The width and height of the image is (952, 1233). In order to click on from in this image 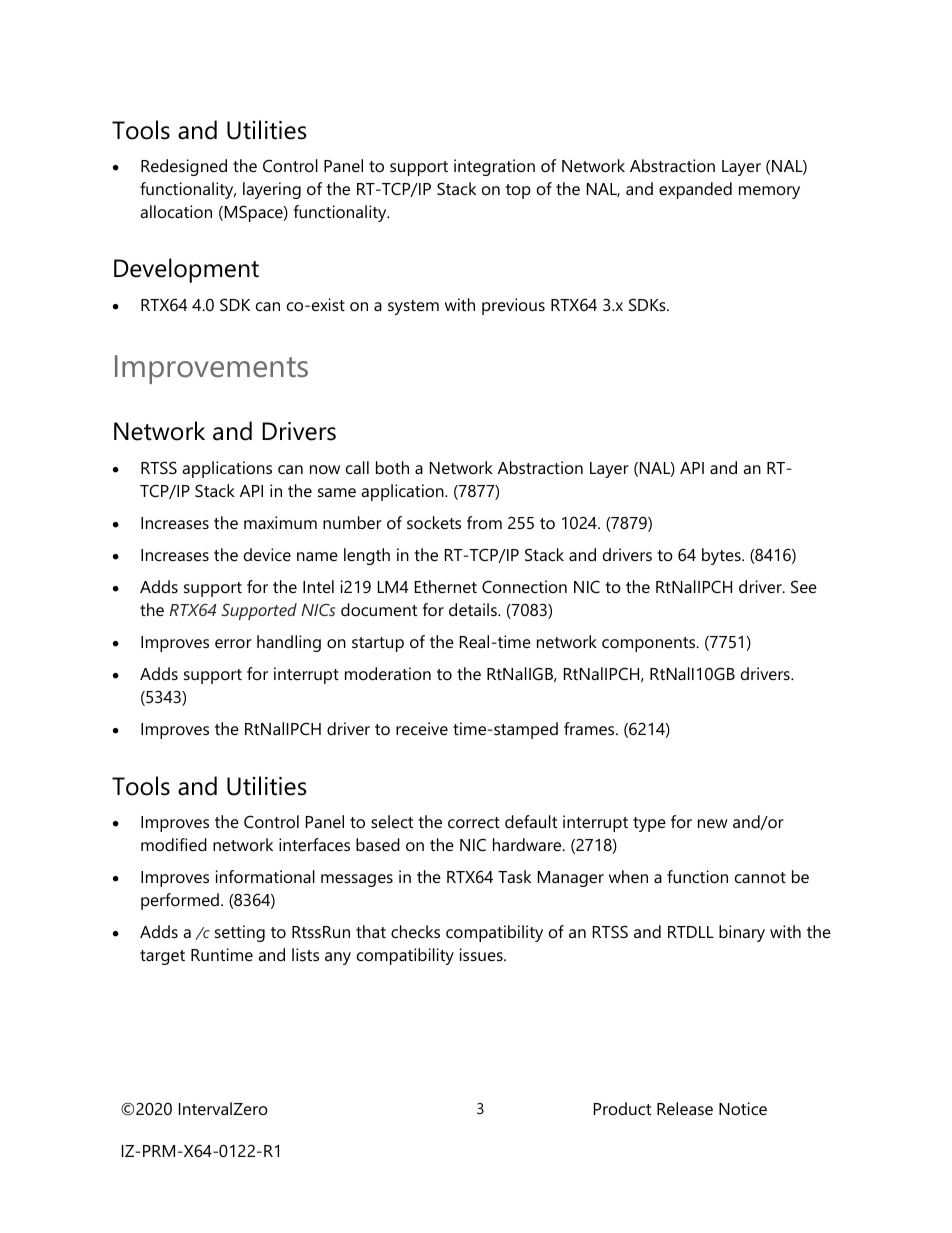, I will do `click(484, 522)`.
